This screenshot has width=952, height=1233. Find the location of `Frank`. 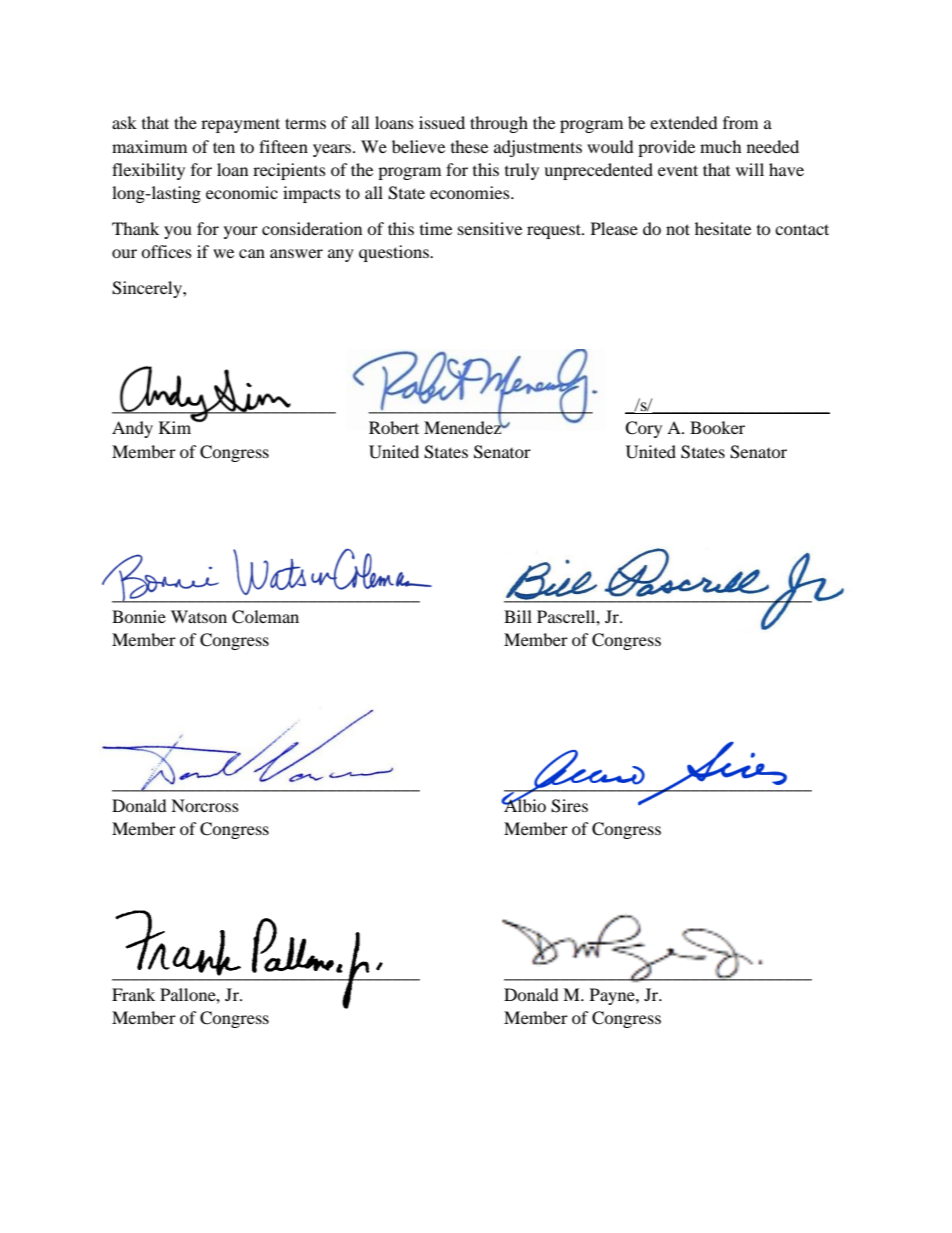

Frank is located at coordinates (133, 994).
